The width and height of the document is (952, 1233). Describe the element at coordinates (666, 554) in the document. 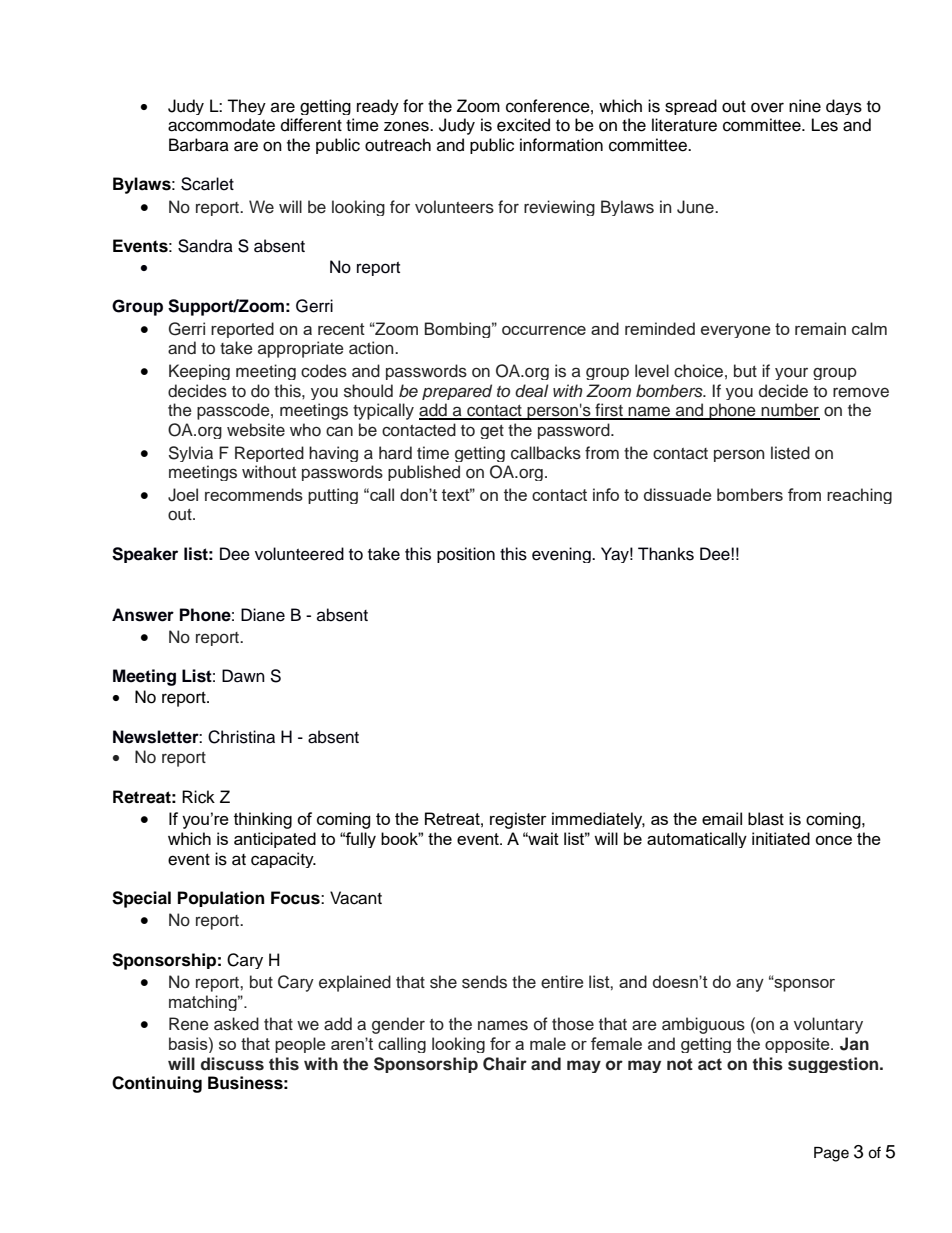

I see `Thanks` at that location.
